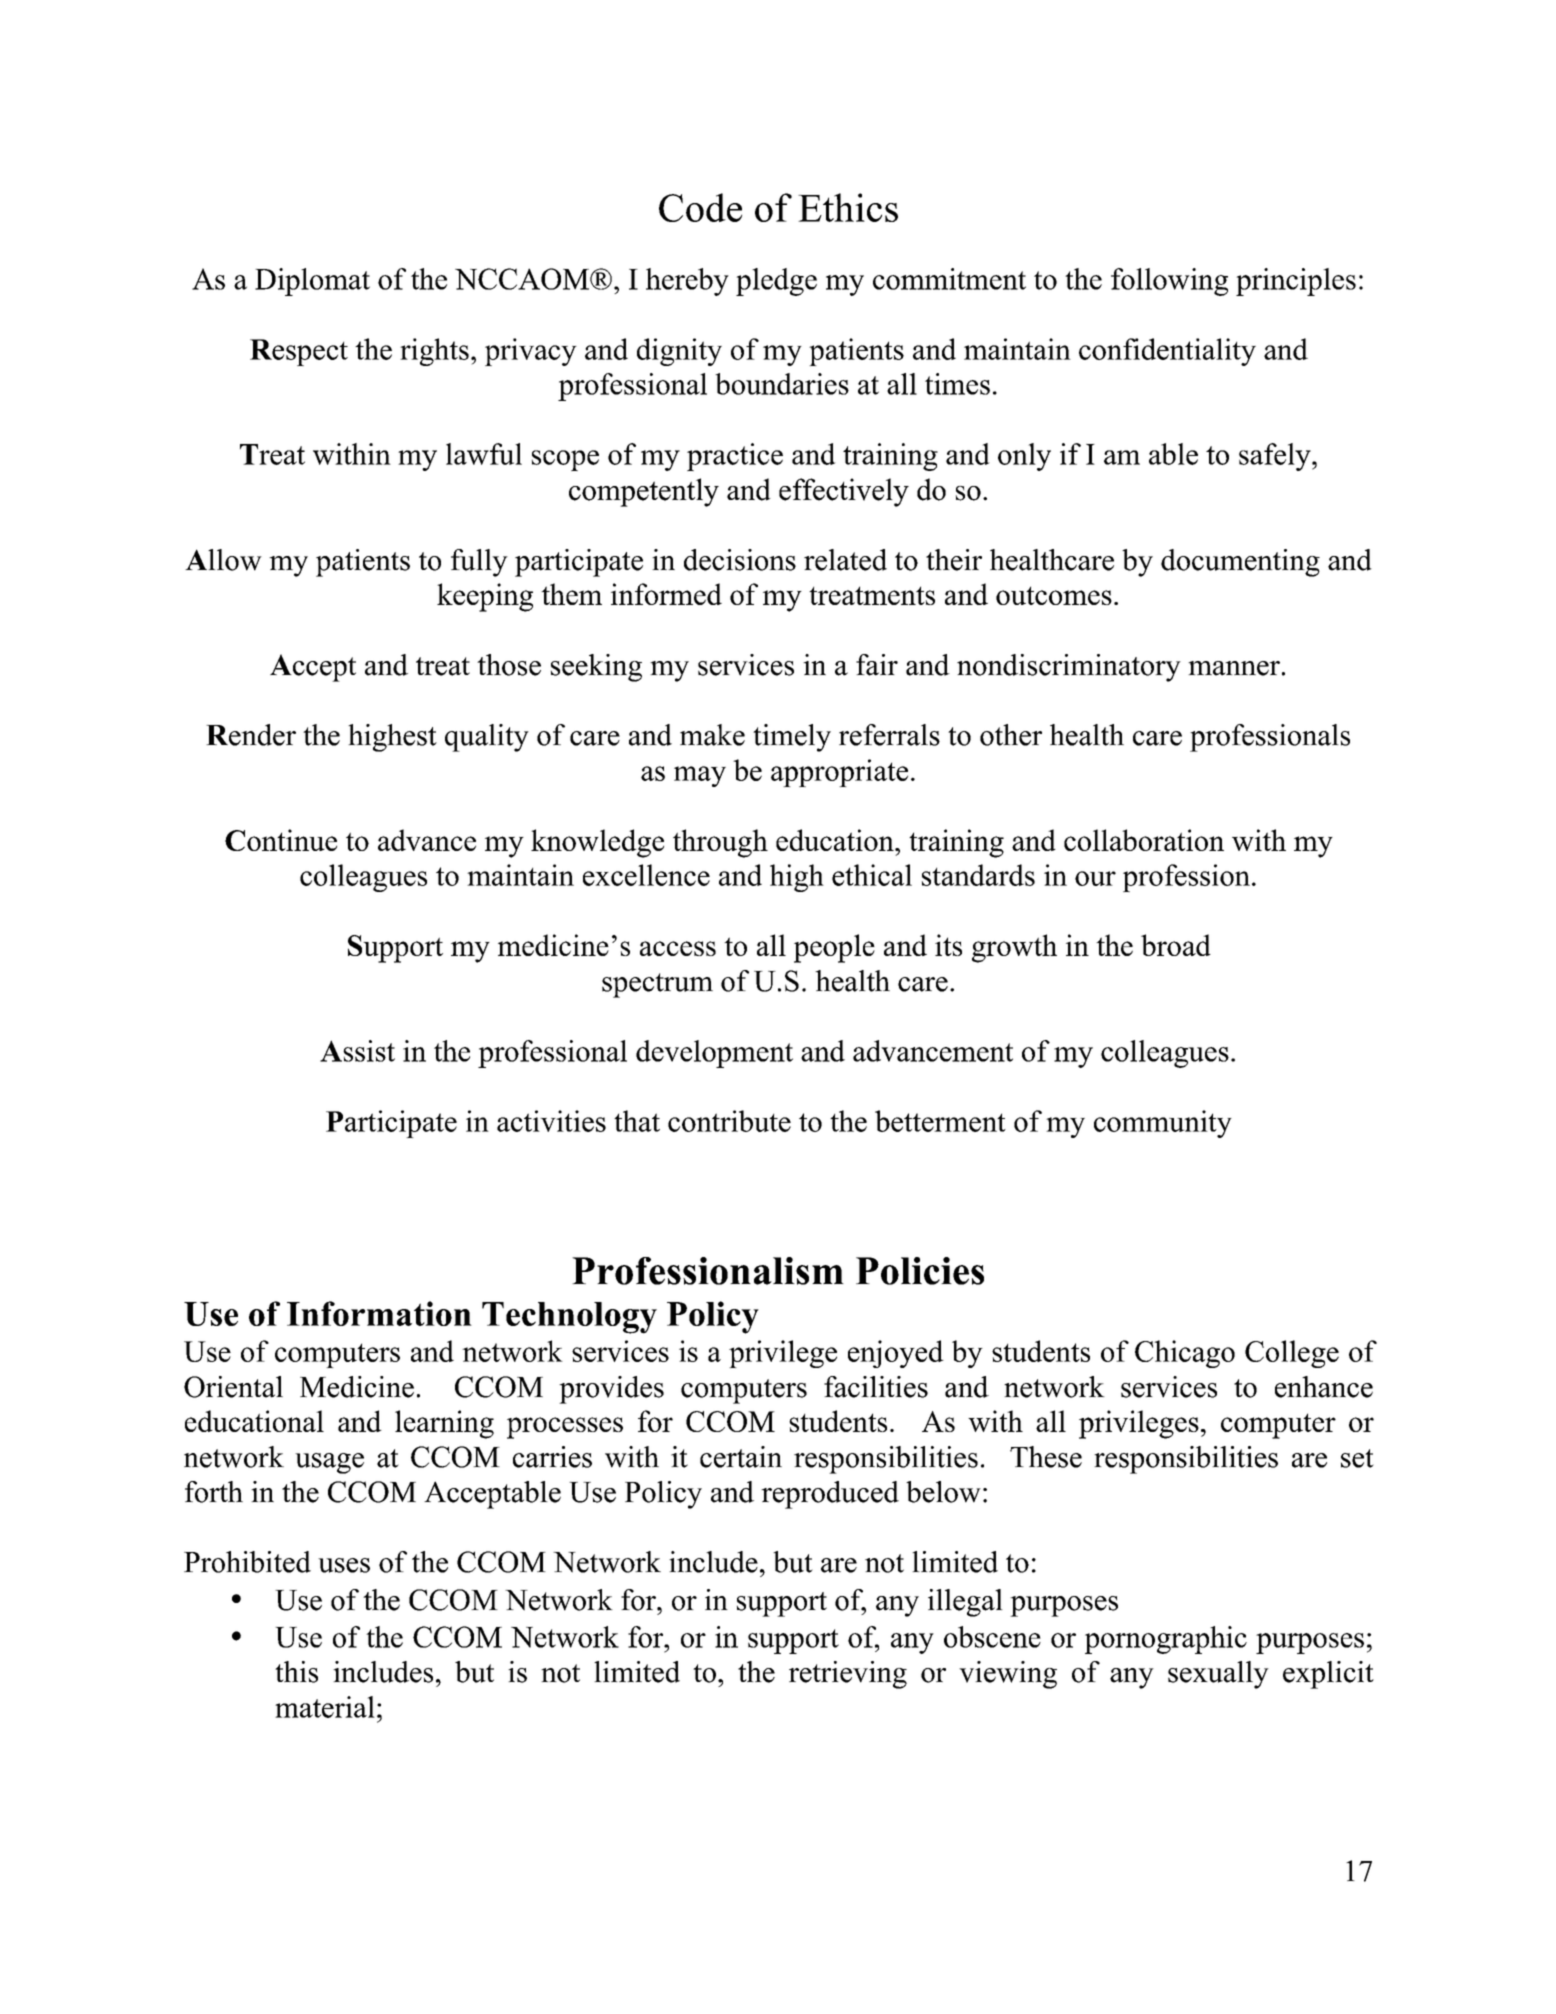  I want to click on following, so click(1169, 282).
